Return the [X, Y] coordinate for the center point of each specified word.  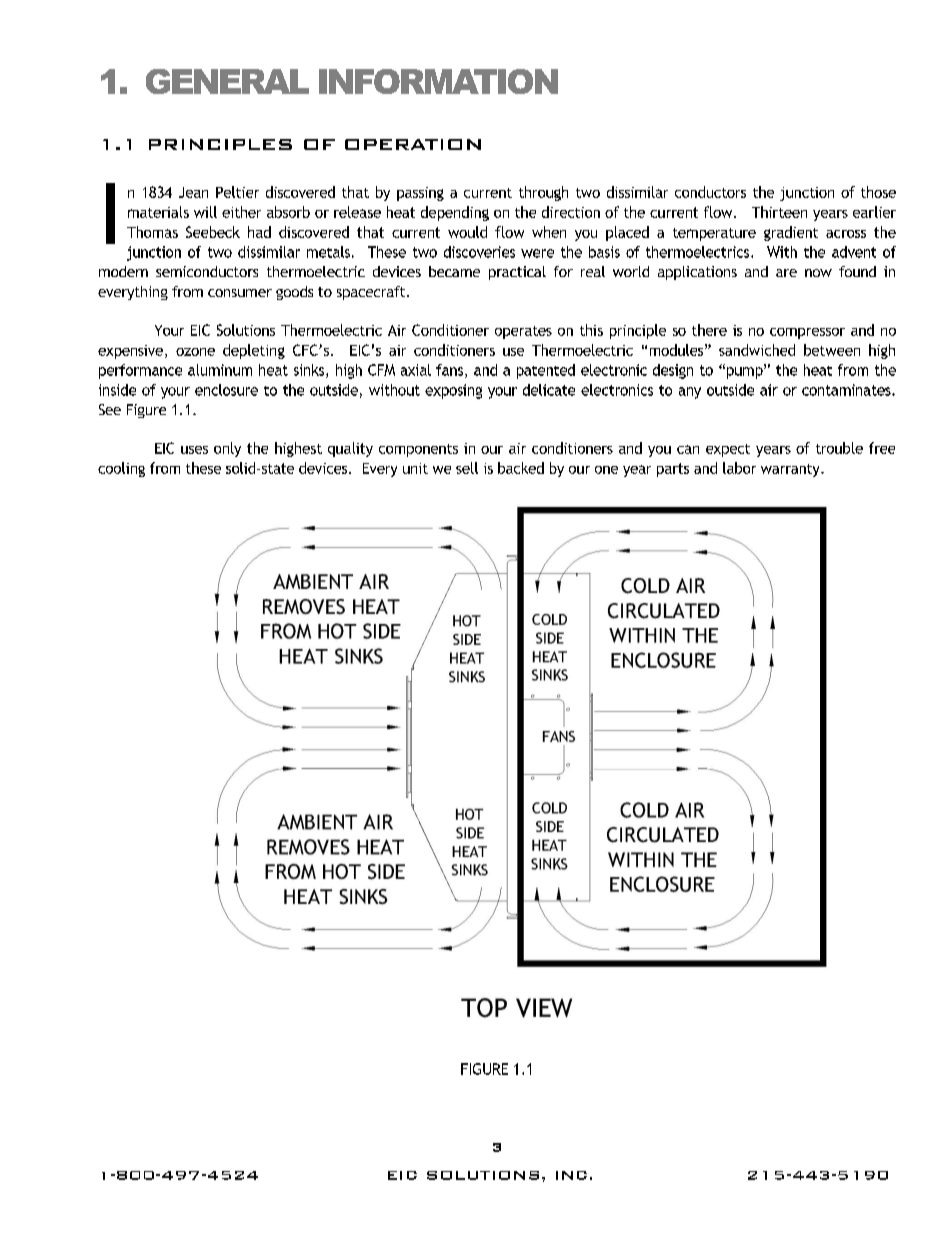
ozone [195, 352]
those [878, 192]
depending [455, 213]
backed [521, 468]
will [205, 212]
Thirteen [779, 212]
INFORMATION [438, 81]
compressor [807, 333]
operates [523, 332]
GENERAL [227, 81]
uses [194, 450]
